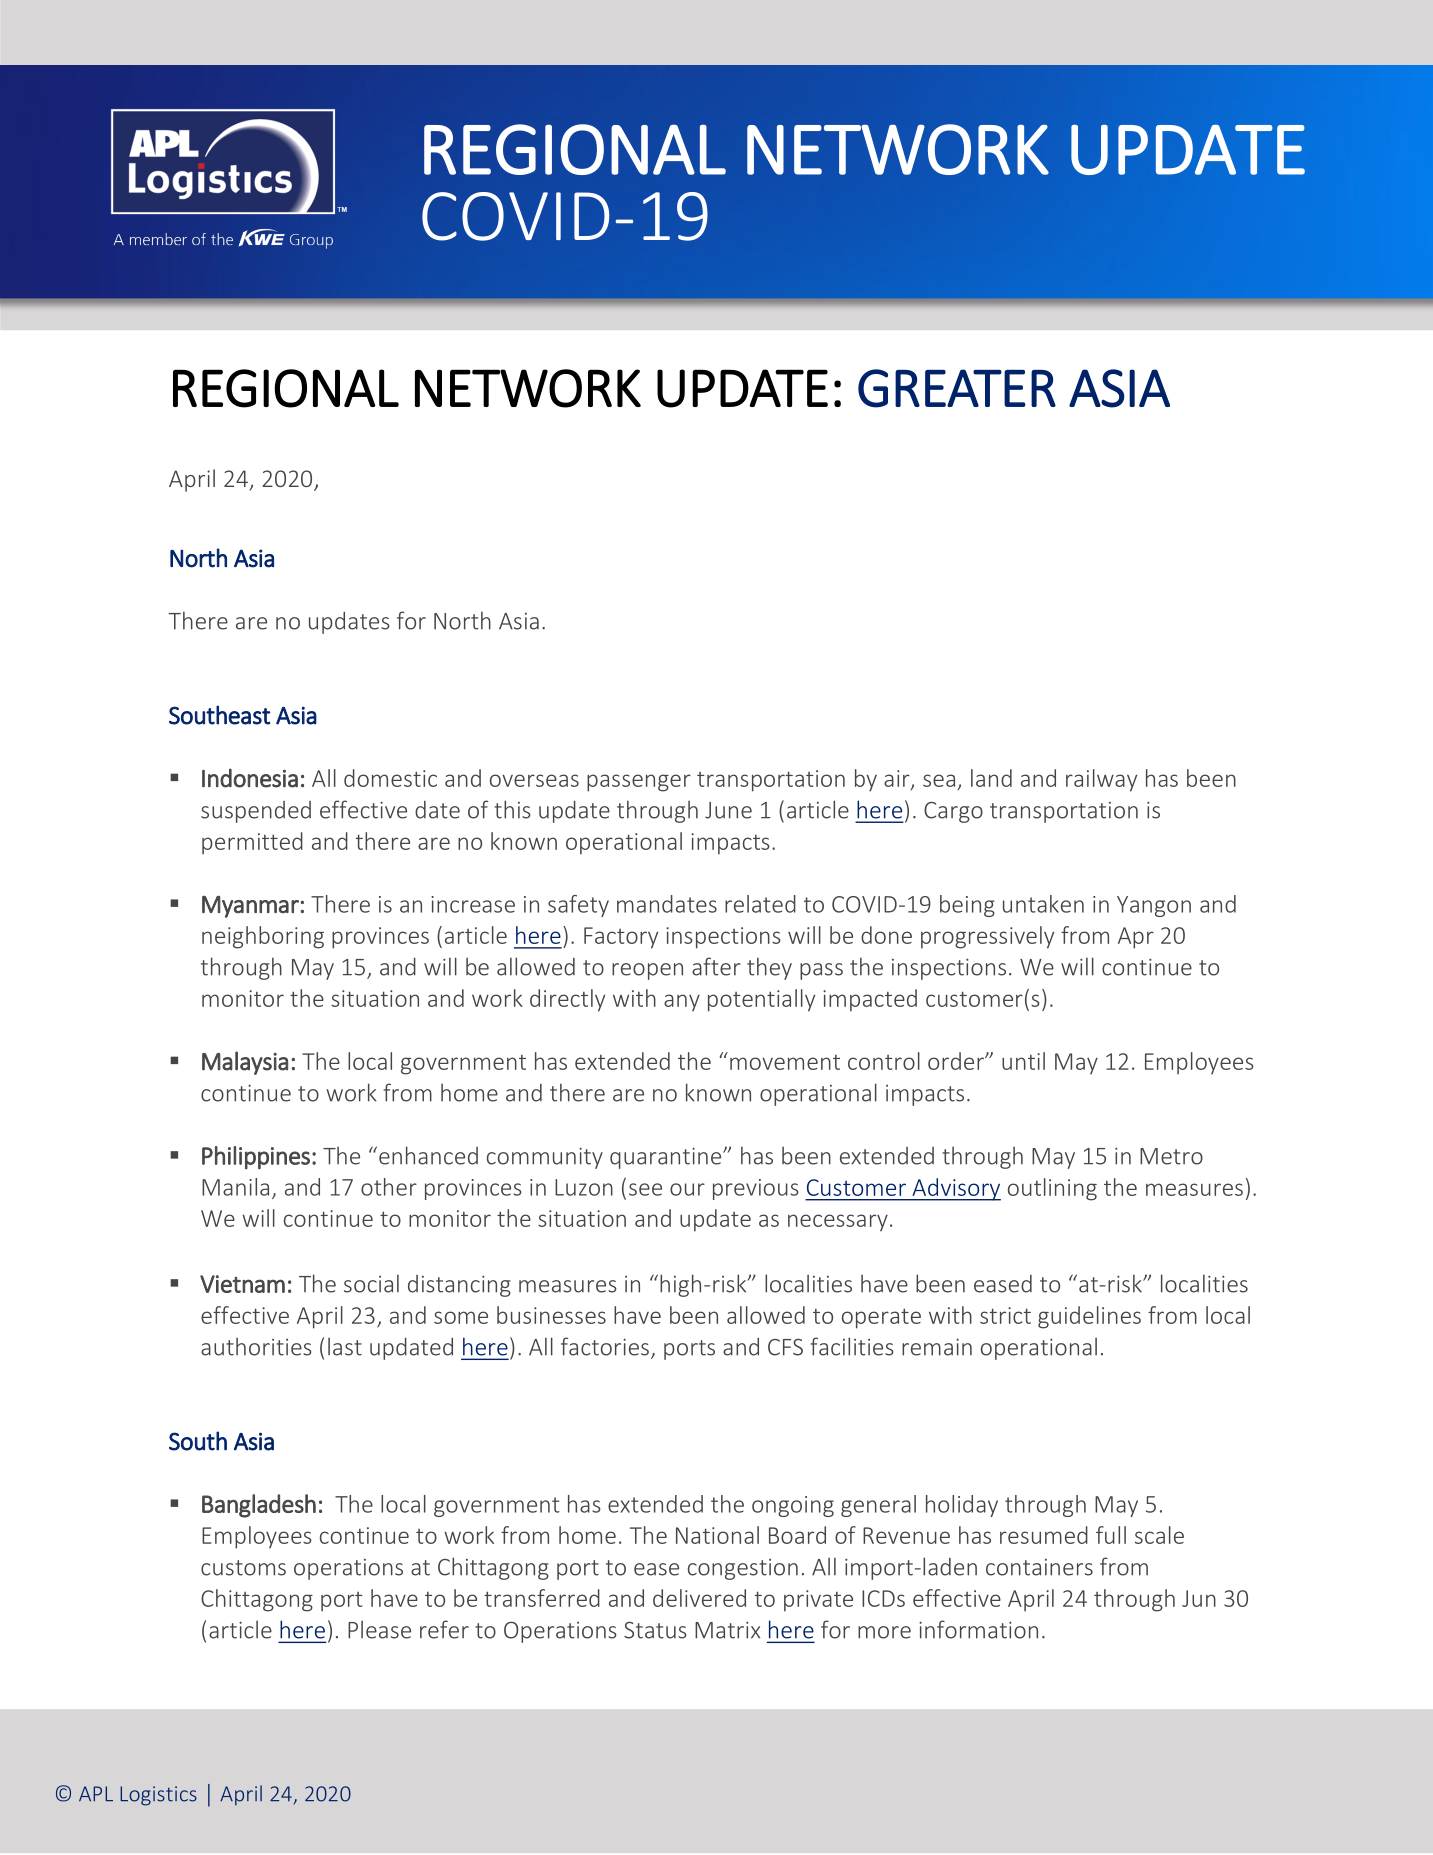 Image resolution: width=1433 pixels, height=1855 pixels. I want to click on domestic, so click(390, 778).
